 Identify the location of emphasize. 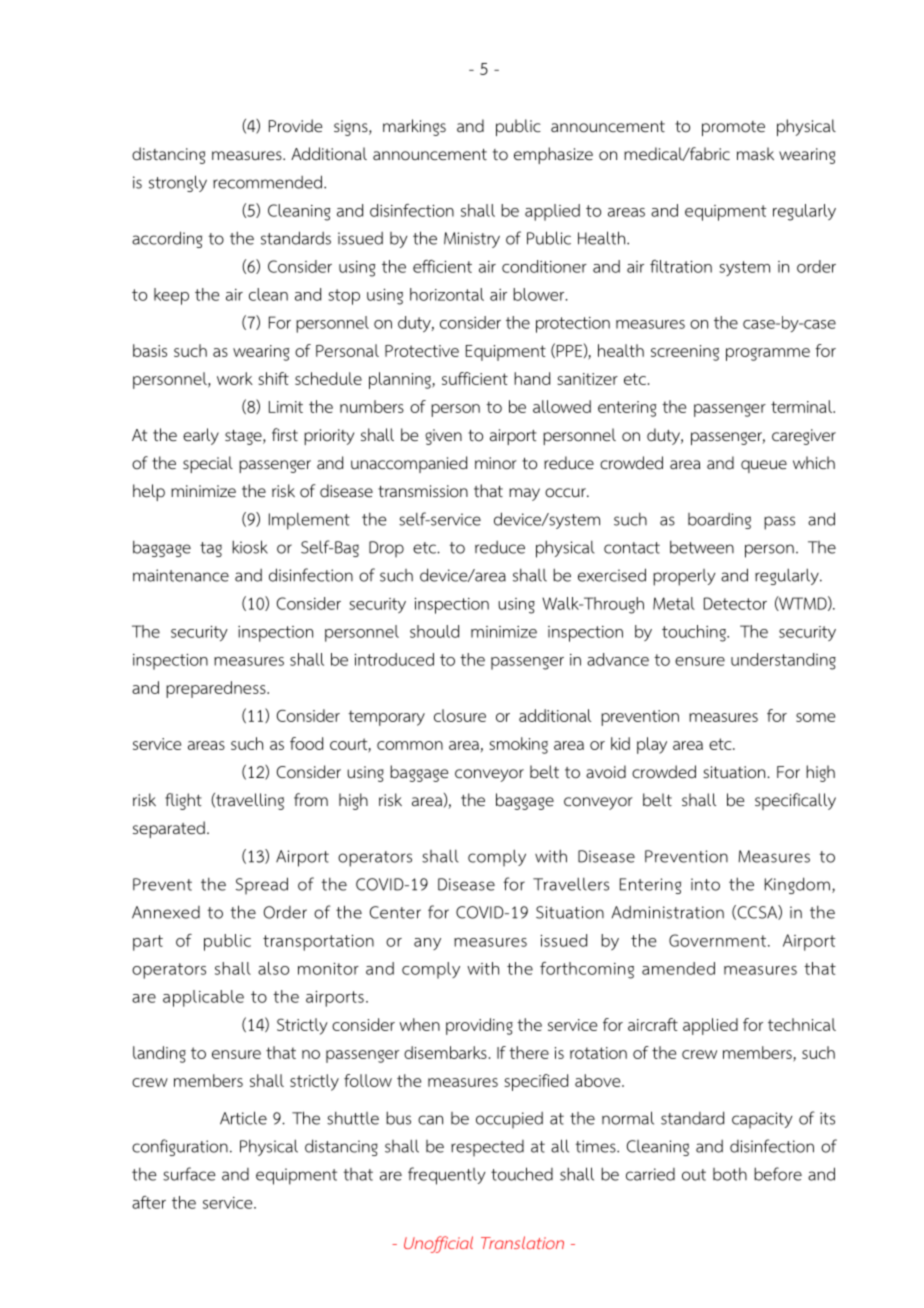
(553, 155).
